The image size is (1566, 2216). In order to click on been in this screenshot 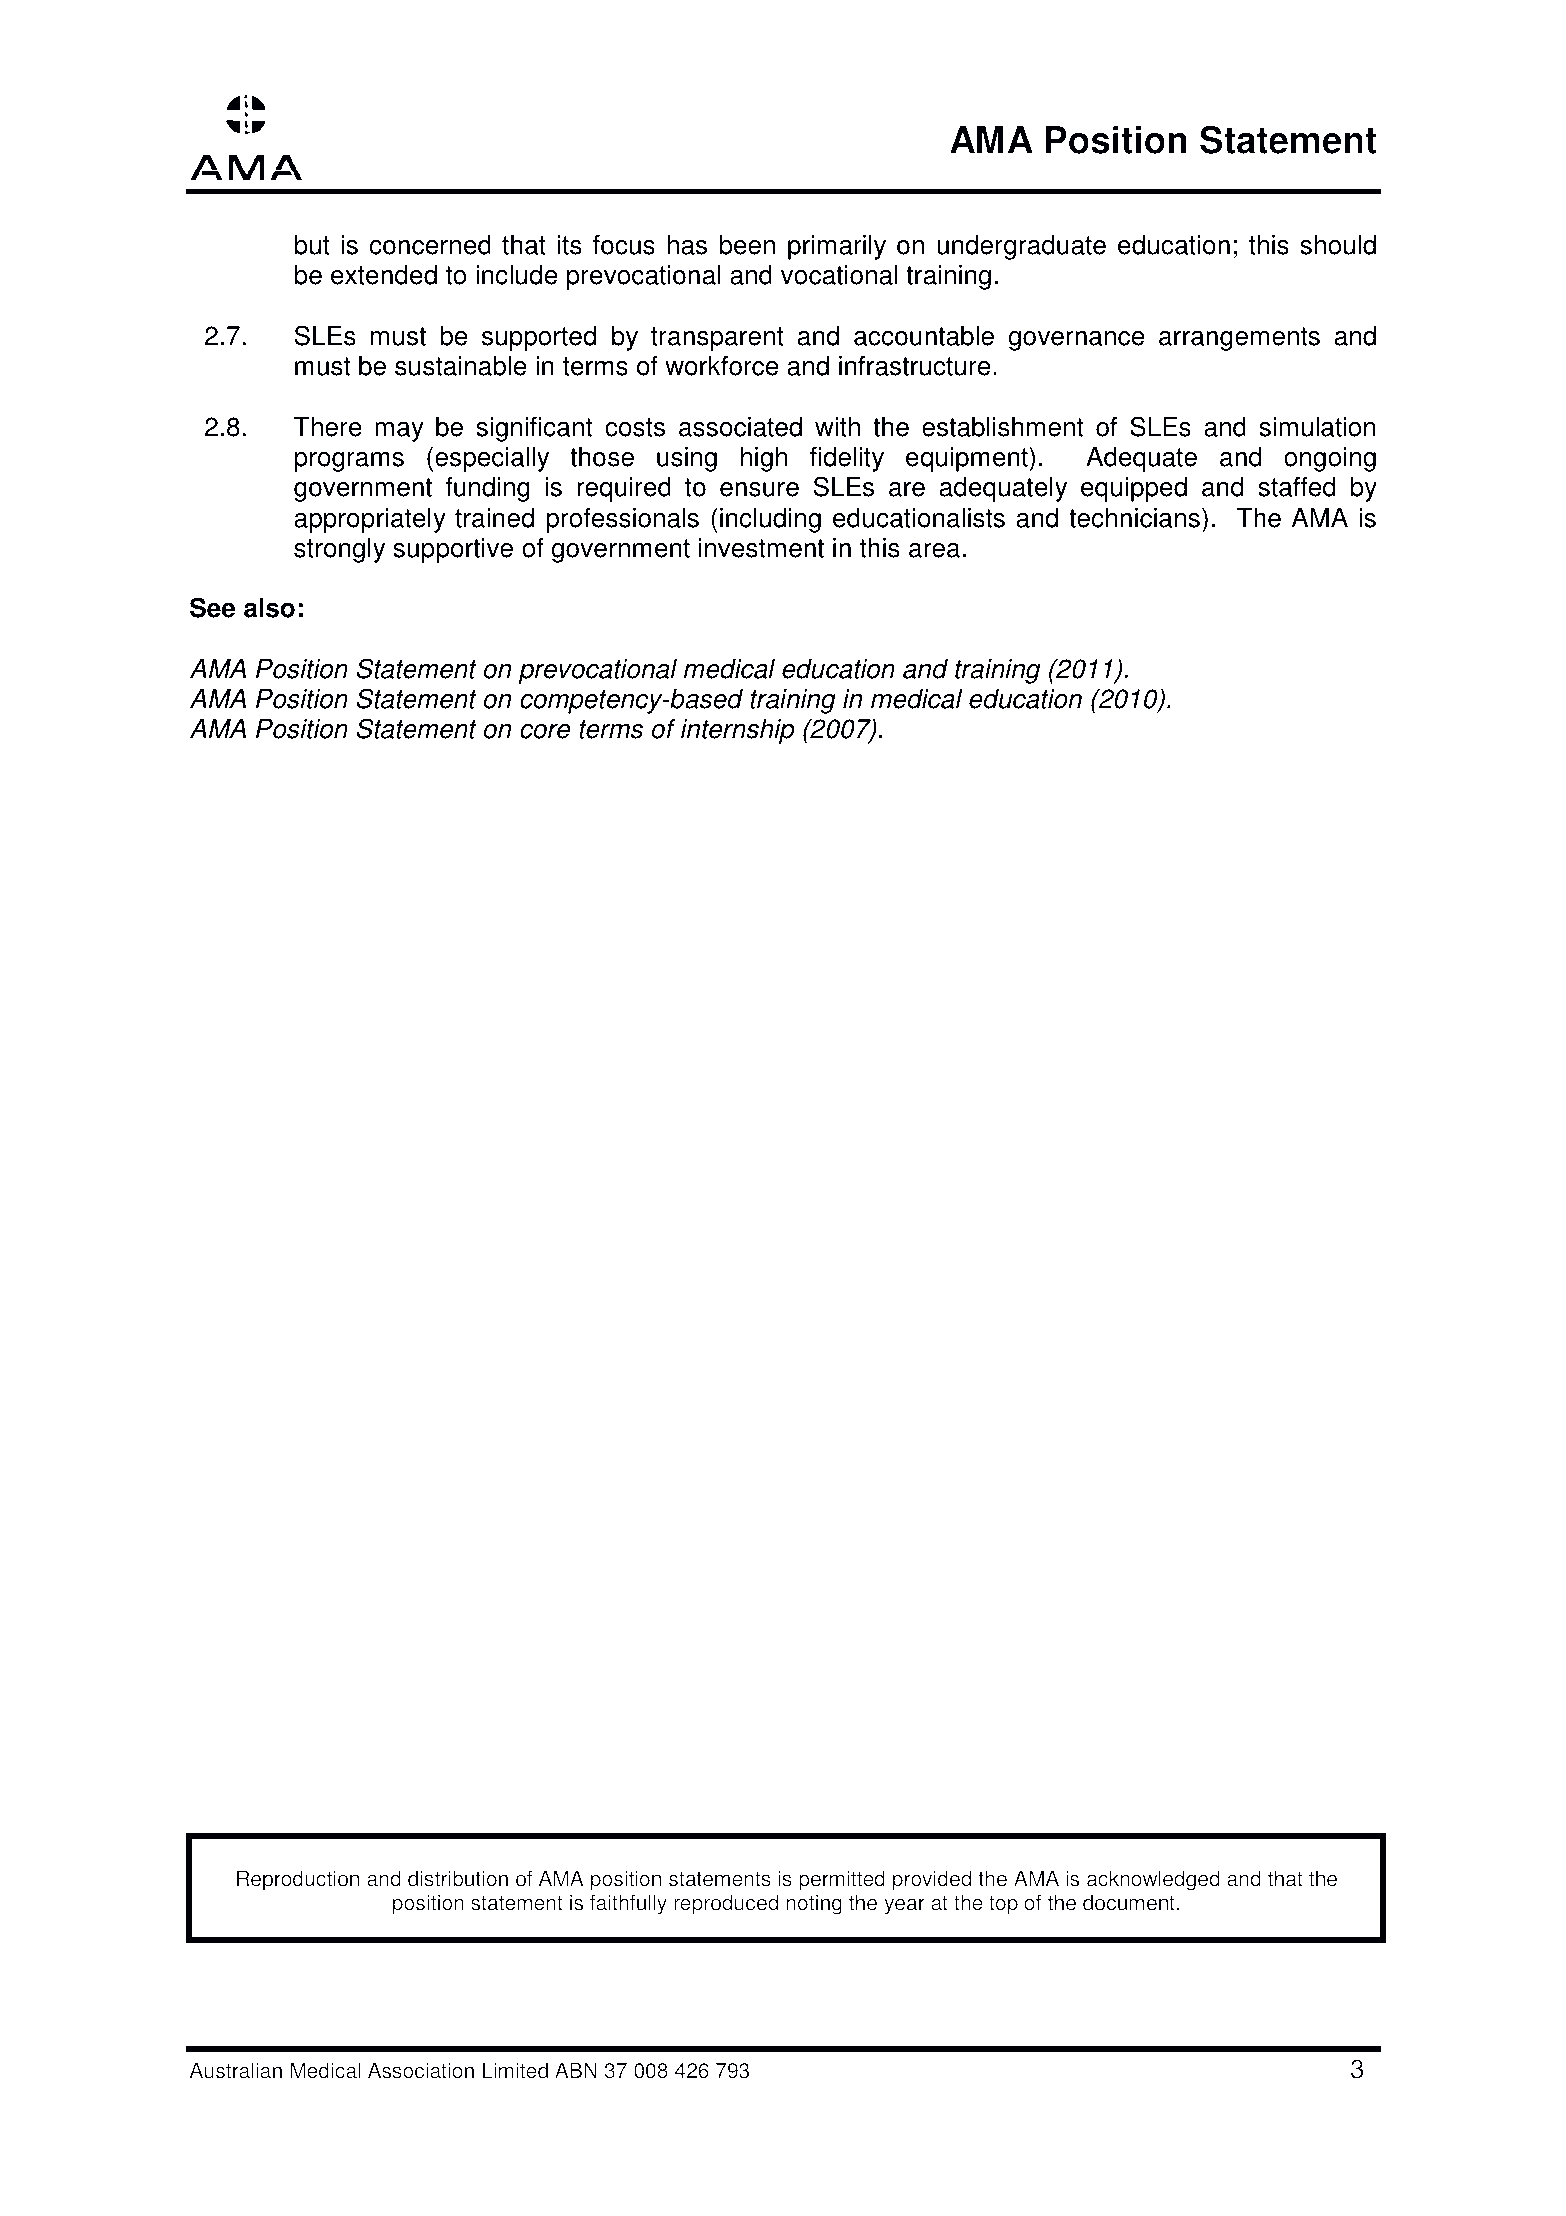, I will do `click(747, 245)`.
